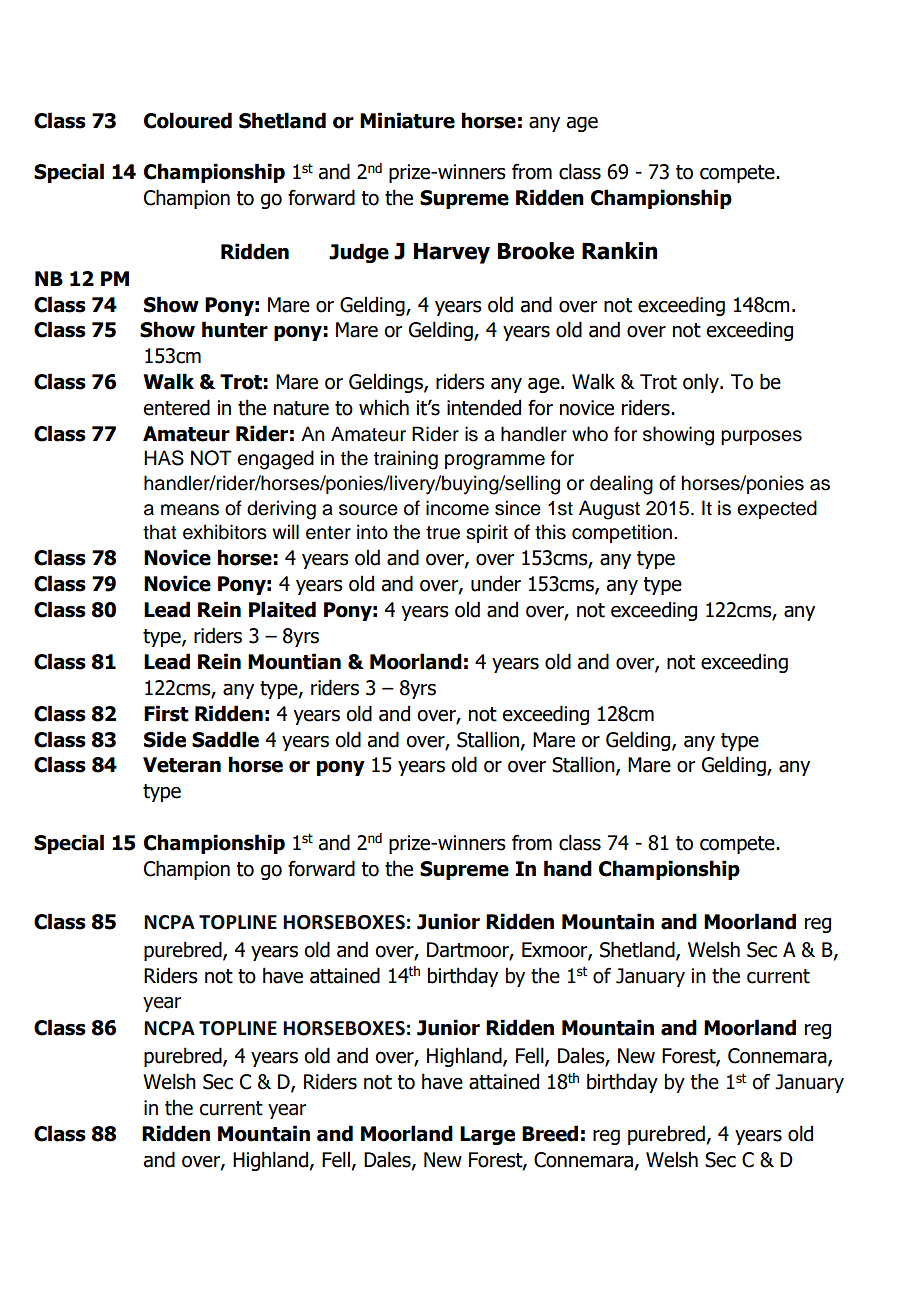  I want to click on purposes, so click(761, 437).
